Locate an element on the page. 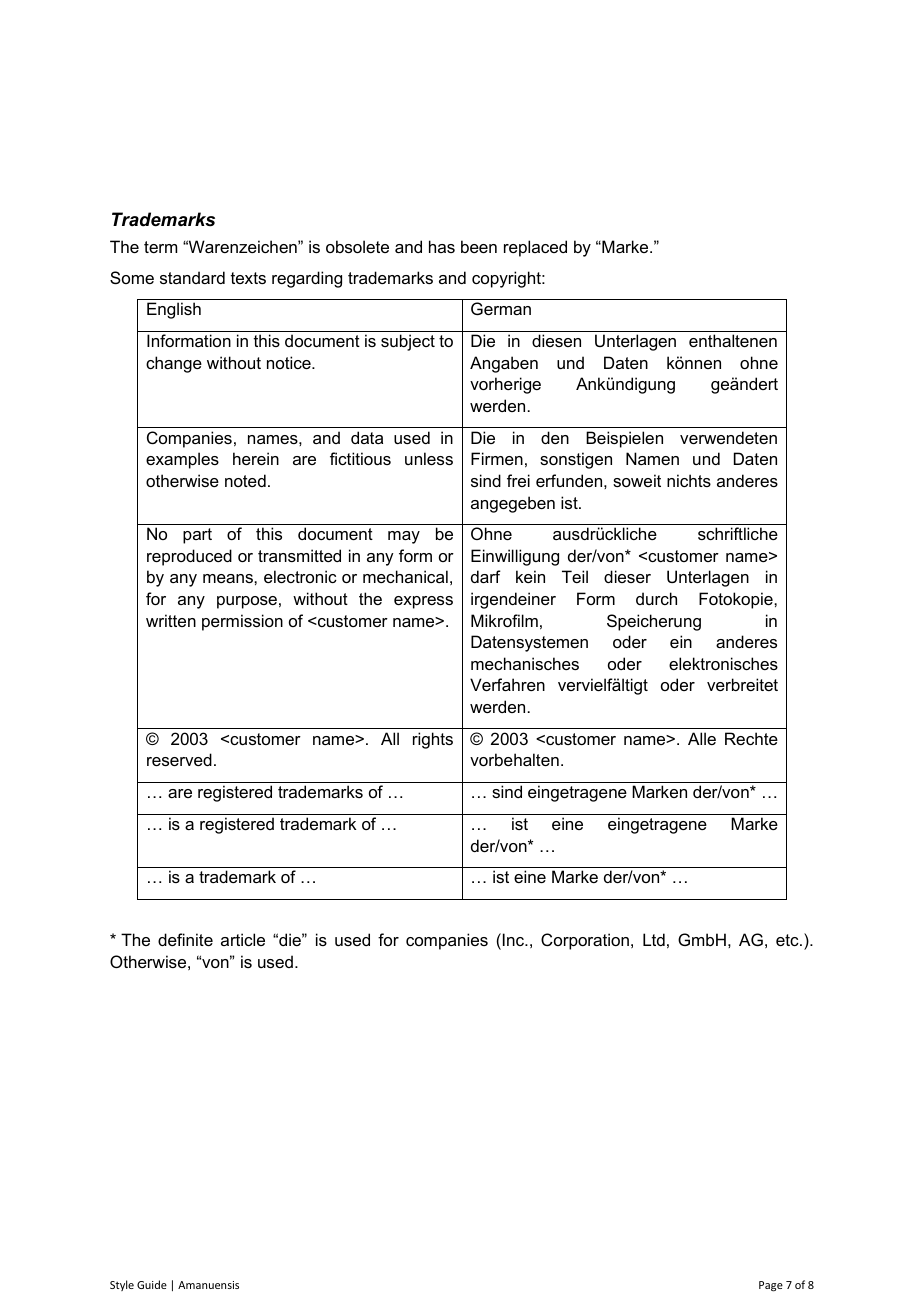 This document has width=924, height=1308. standard is located at coordinates (192, 277).
